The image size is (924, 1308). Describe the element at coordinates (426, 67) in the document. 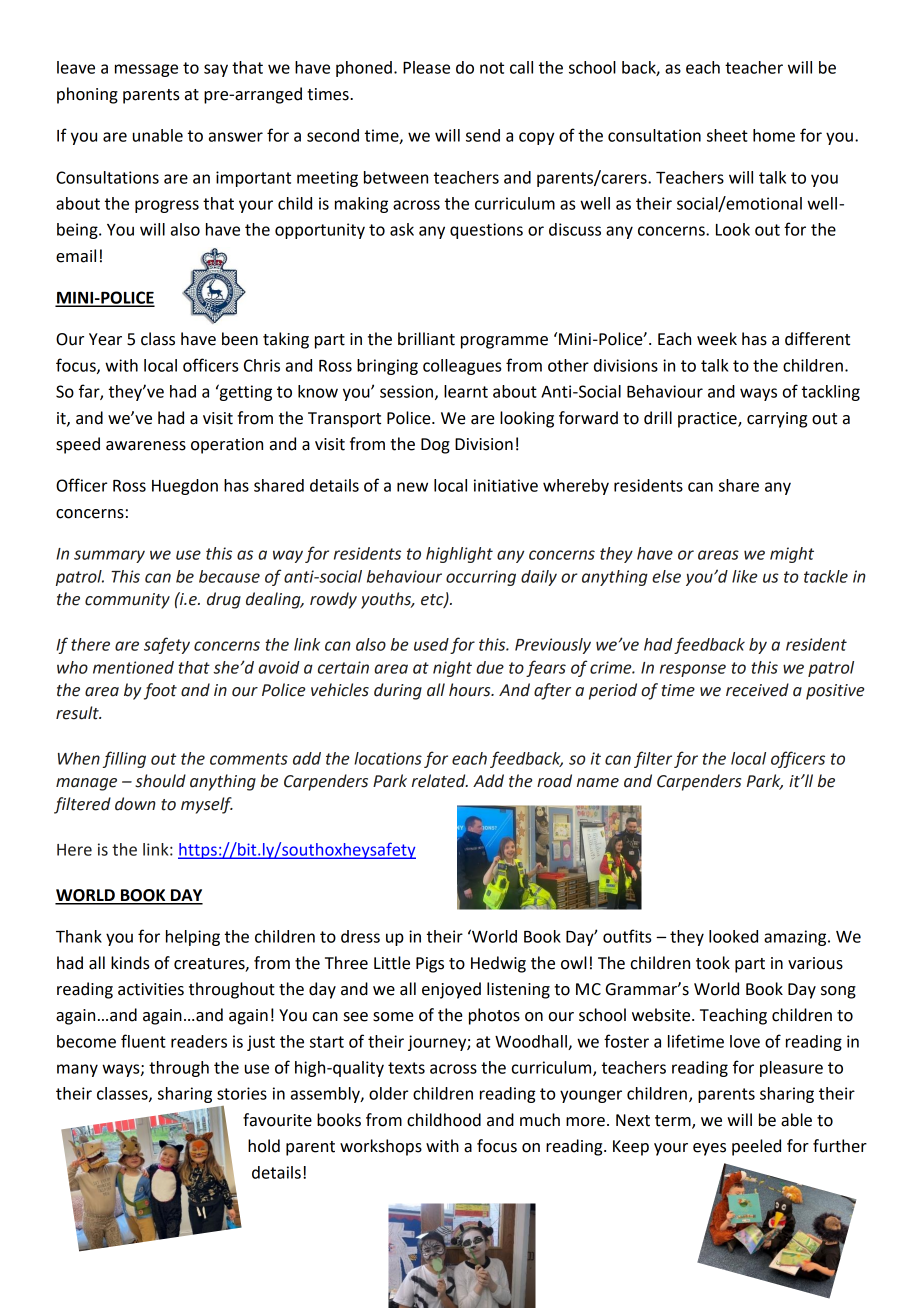

I see `Please` at that location.
